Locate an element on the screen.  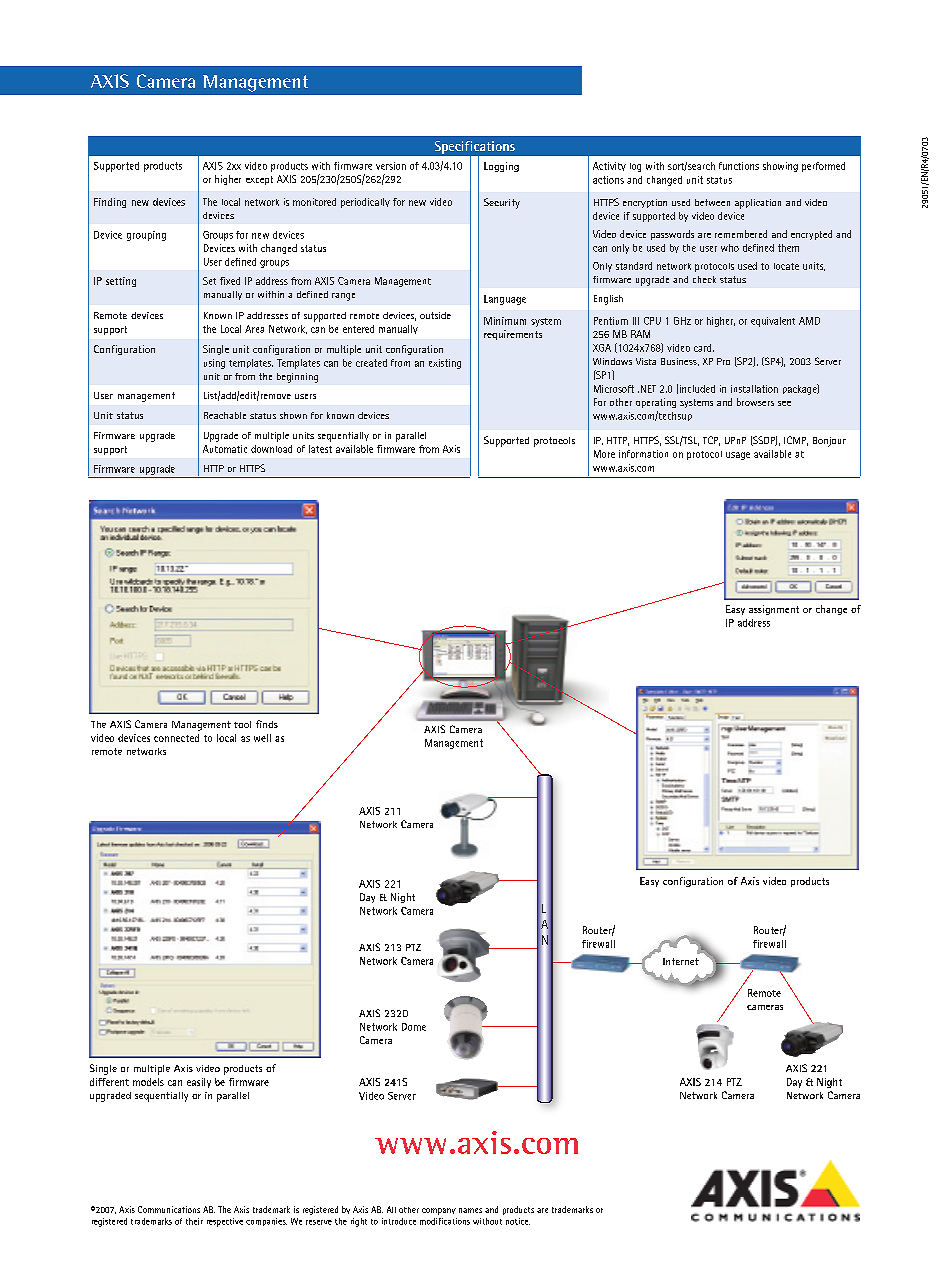
Reachable is located at coordinates (225, 415).
